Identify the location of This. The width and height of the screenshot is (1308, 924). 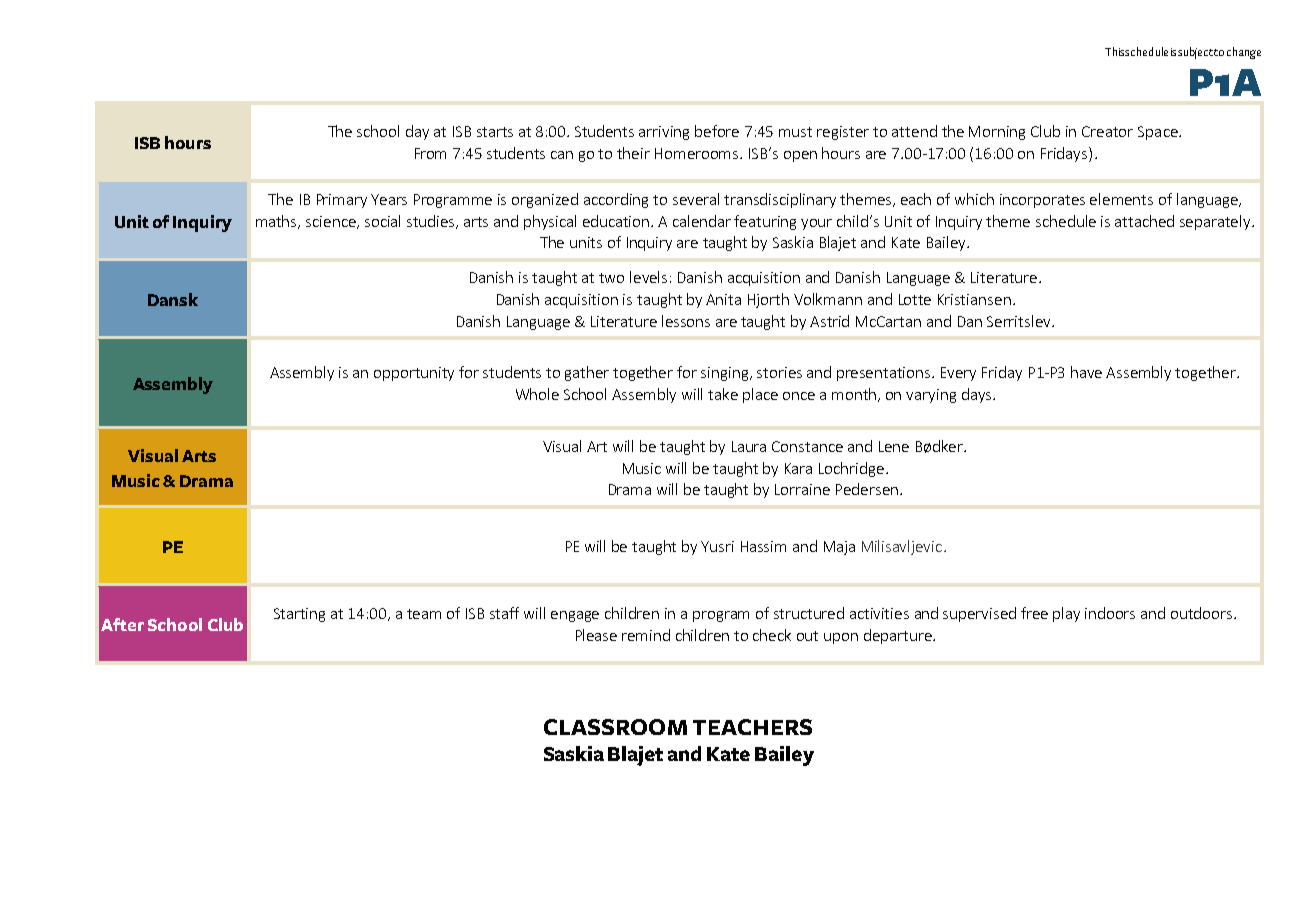
(1115, 51).
